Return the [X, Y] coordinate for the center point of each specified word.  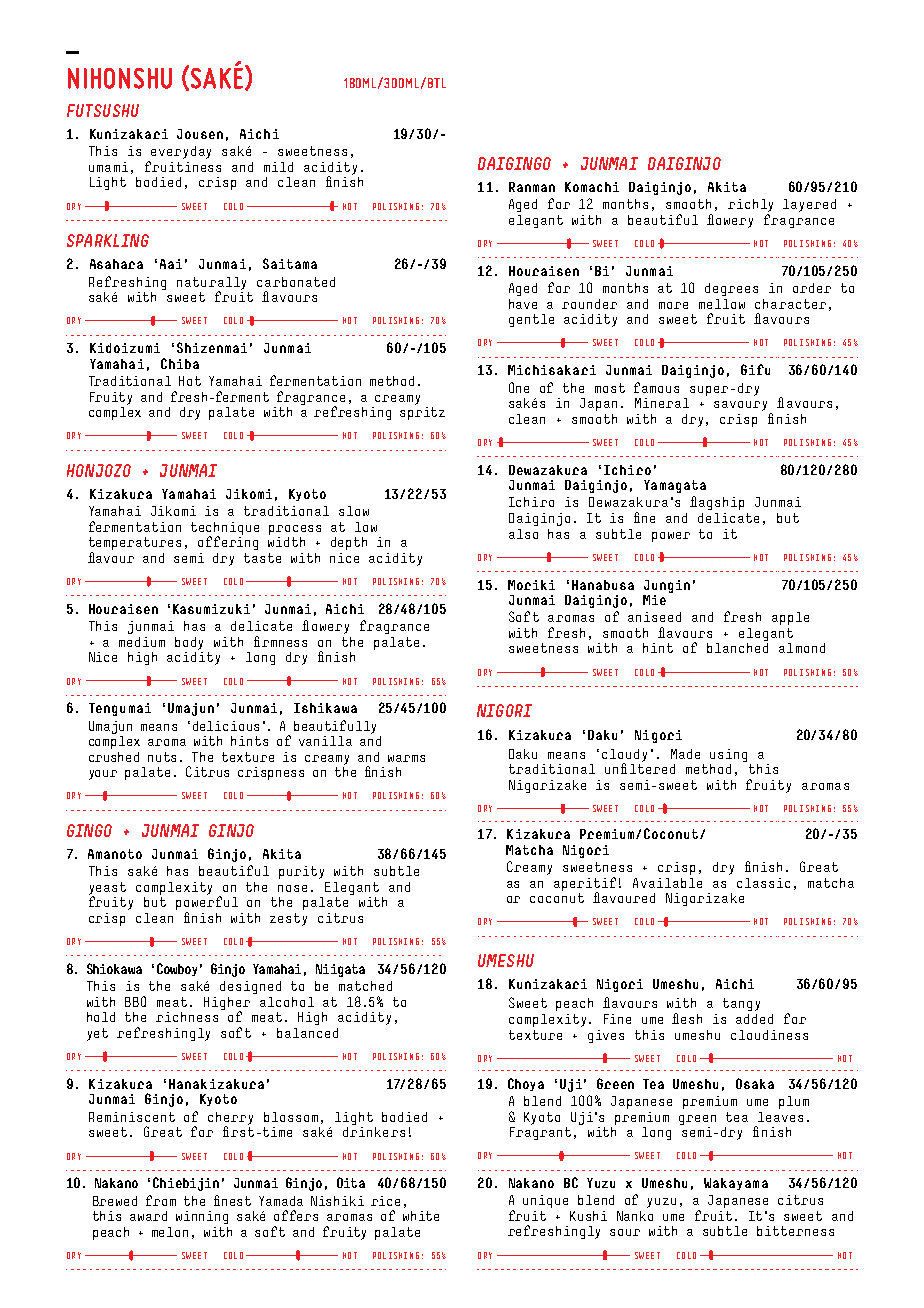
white [421, 1216]
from [161, 1200]
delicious [226, 726]
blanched [737, 648]
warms [406, 758]
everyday [181, 152]
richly [750, 205]
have [523, 304]
